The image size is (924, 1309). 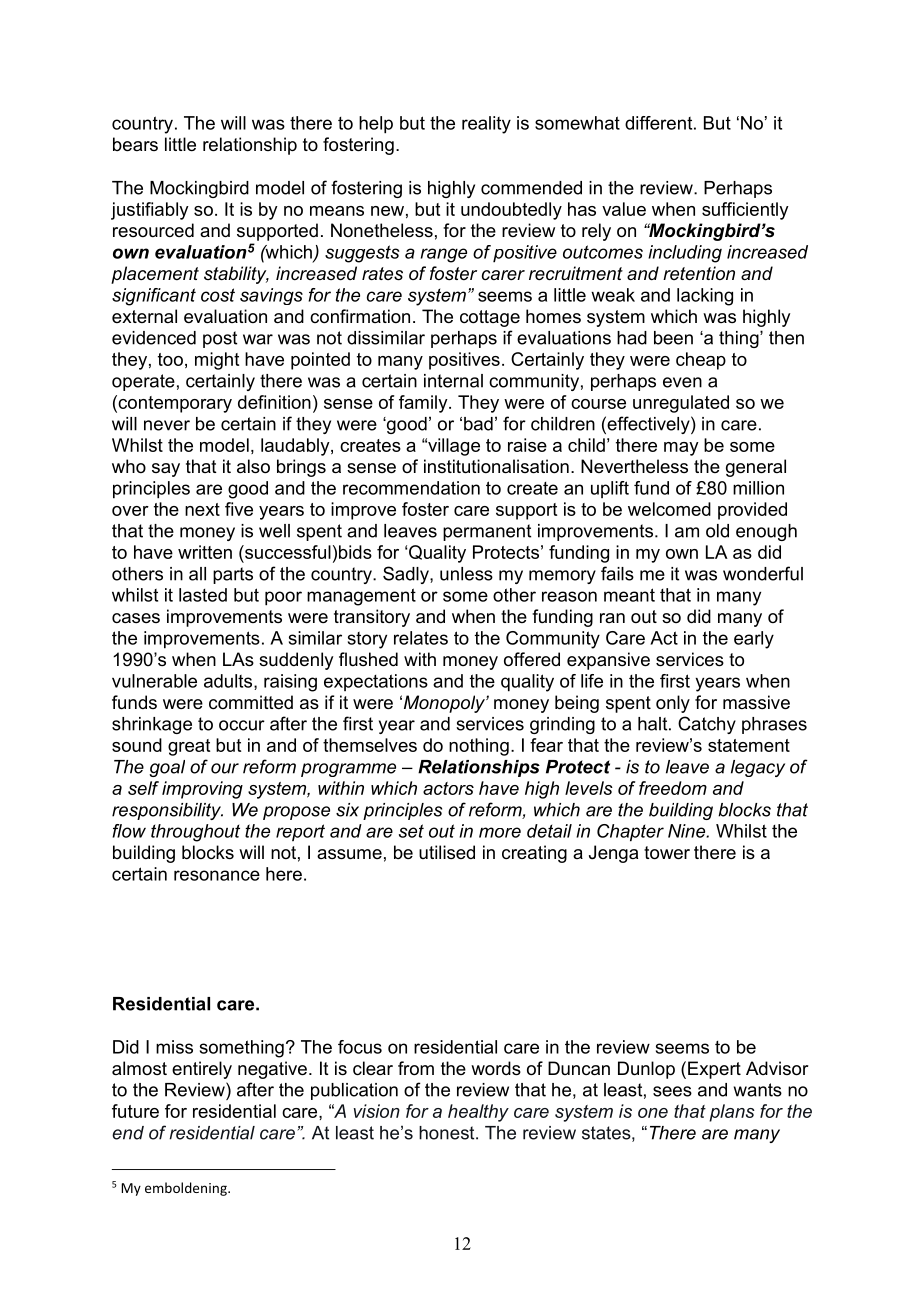 I want to click on early, so click(x=754, y=640).
